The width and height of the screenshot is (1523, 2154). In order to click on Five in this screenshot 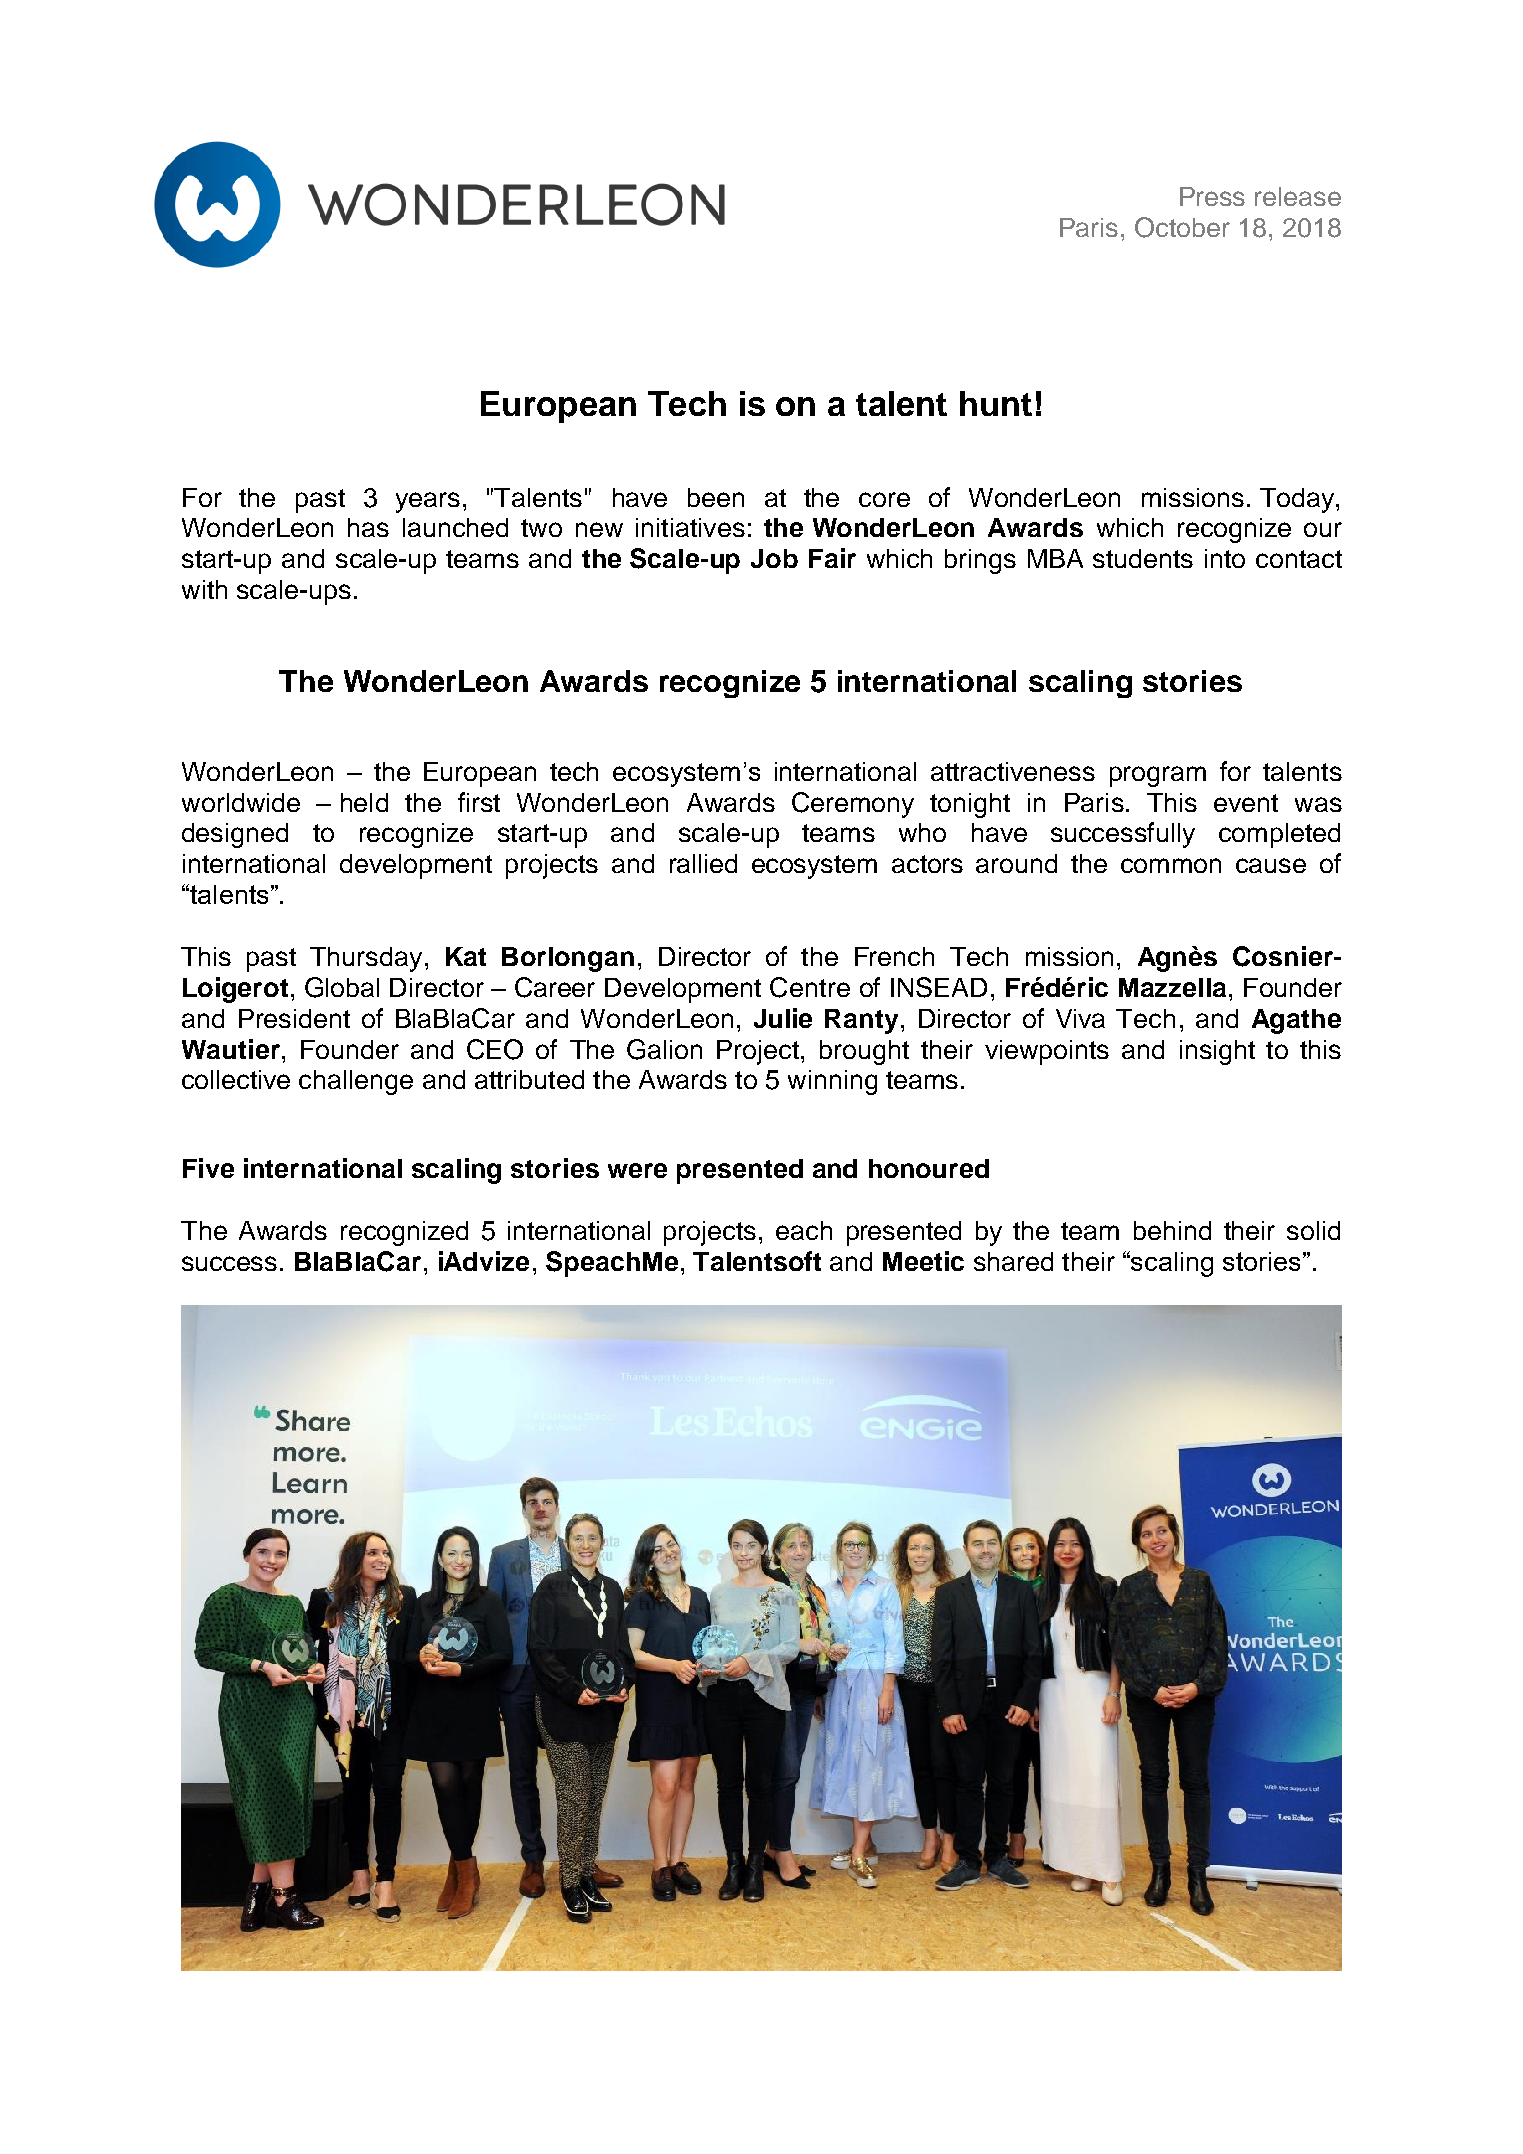, I will do `click(208, 1168)`.
